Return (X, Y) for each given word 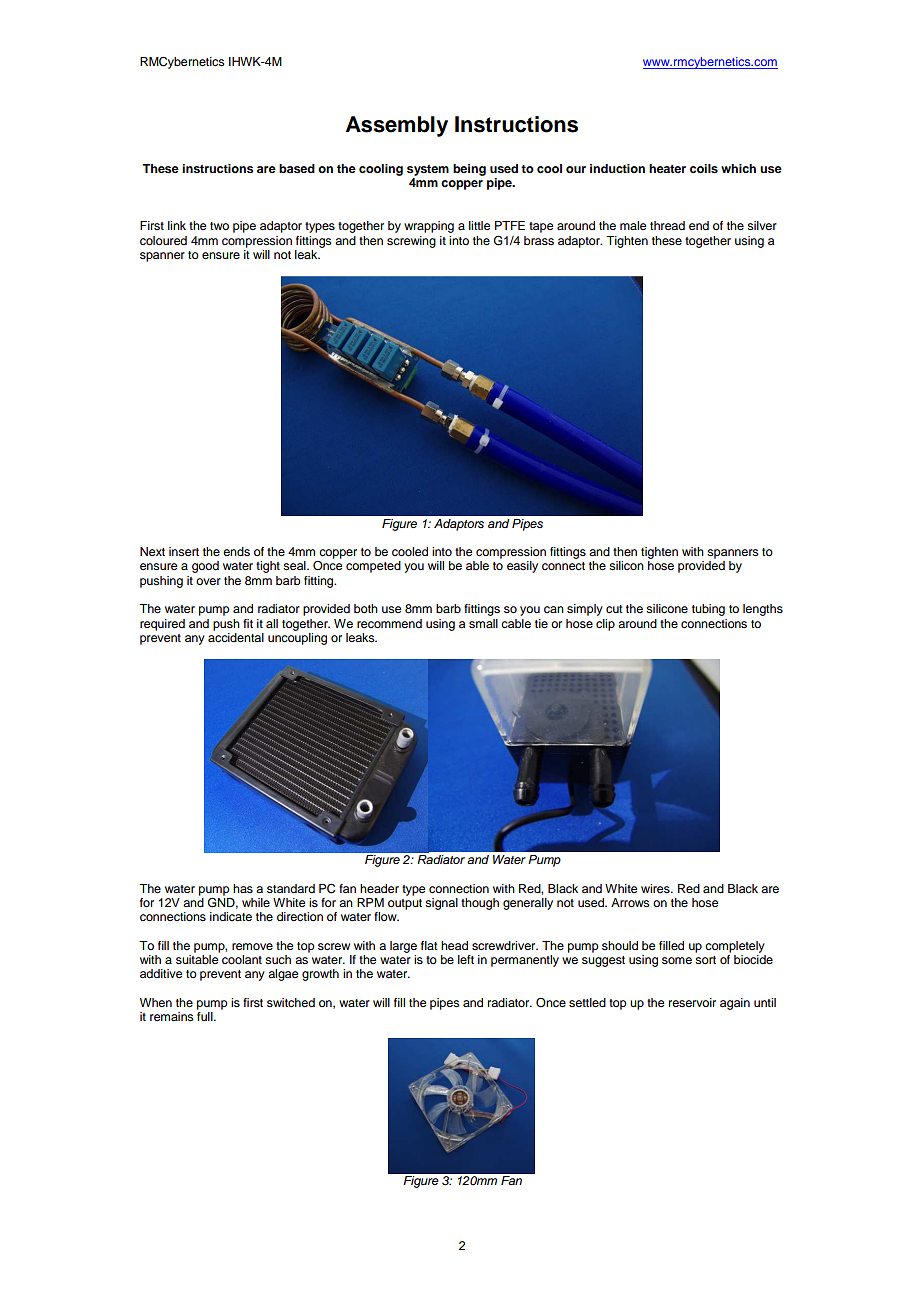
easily (522, 567)
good (205, 567)
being (469, 170)
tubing (708, 610)
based (297, 168)
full (206, 1016)
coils (704, 168)
